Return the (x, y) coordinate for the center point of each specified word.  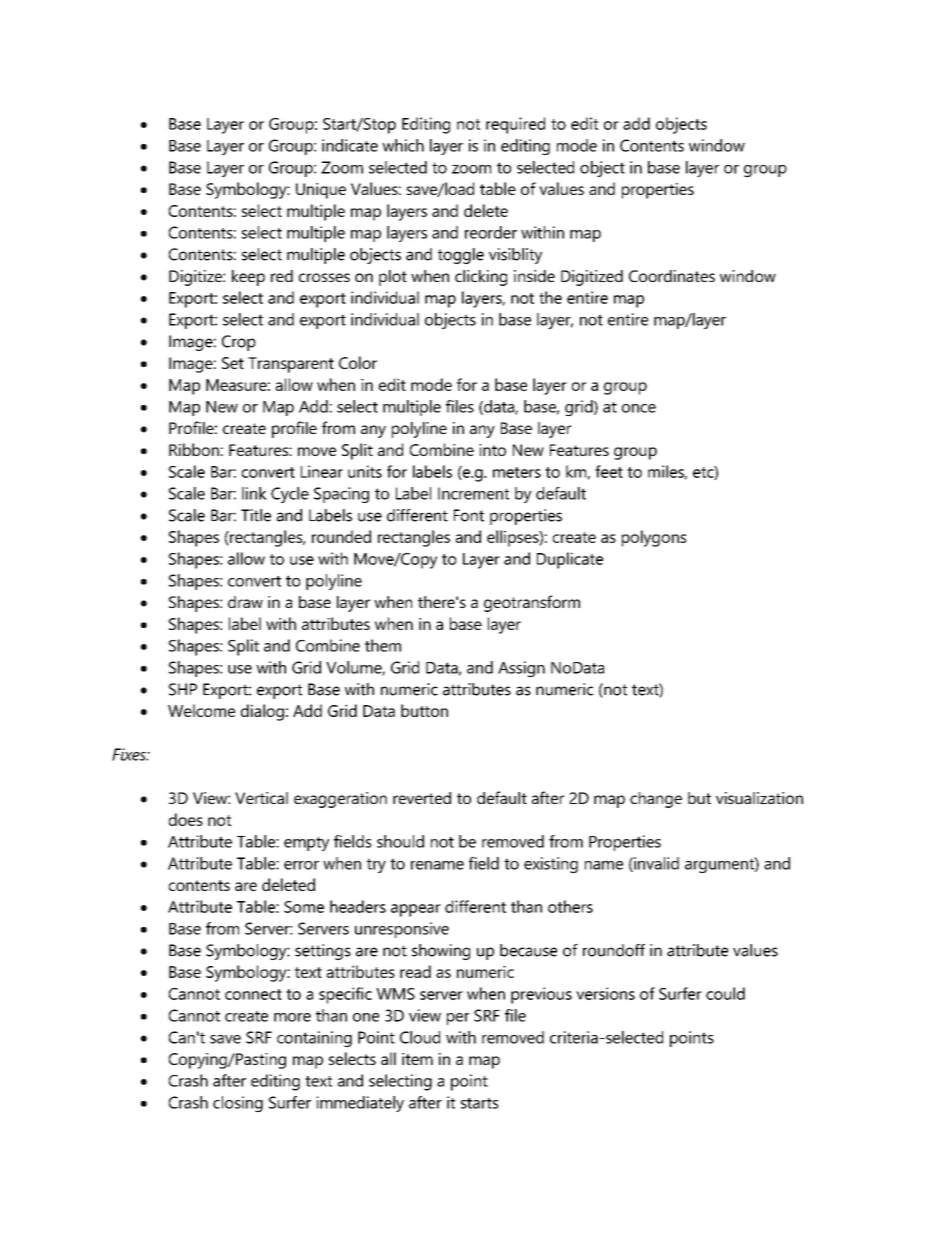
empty (306, 844)
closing (238, 1104)
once (639, 408)
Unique (321, 191)
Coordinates (672, 276)
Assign (521, 669)
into (492, 450)
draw (245, 602)
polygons (654, 538)
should (400, 841)
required (515, 125)
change (656, 800)
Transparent (291, 365)
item (417, 1059)
